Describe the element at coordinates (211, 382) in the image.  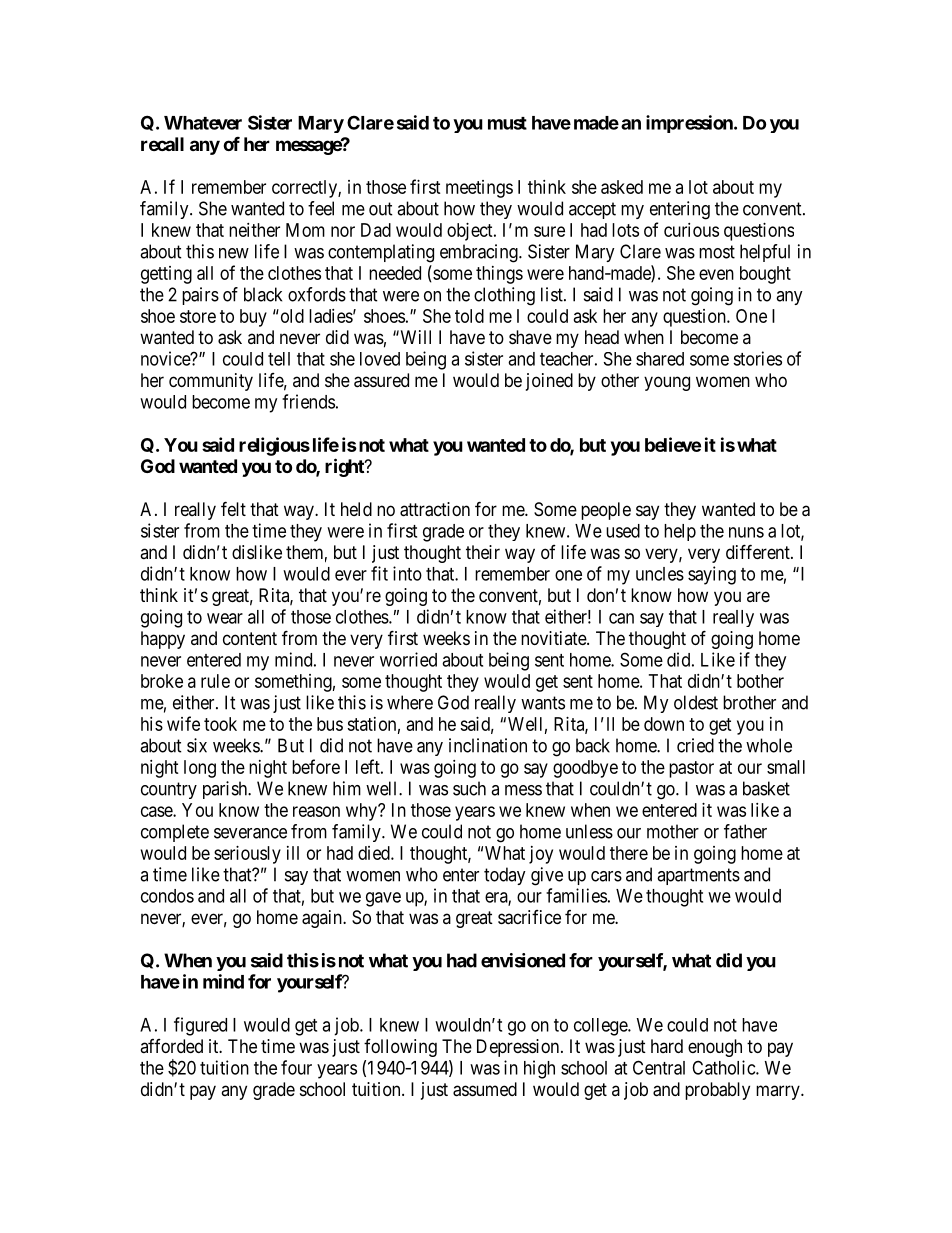
I see `community` at that location.
